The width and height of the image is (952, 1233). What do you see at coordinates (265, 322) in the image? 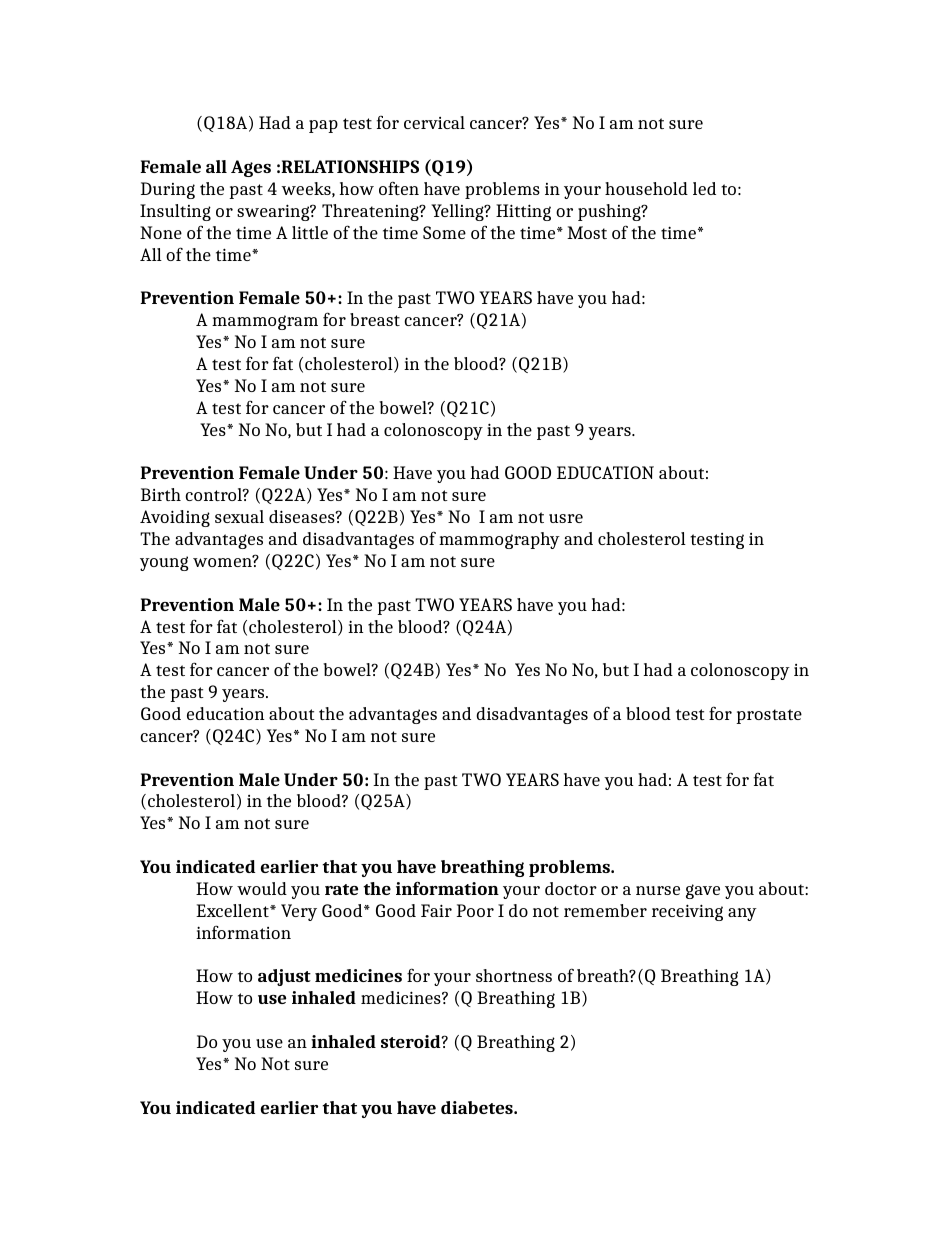
I see `mammogram` at bounding box center [265, 322].
